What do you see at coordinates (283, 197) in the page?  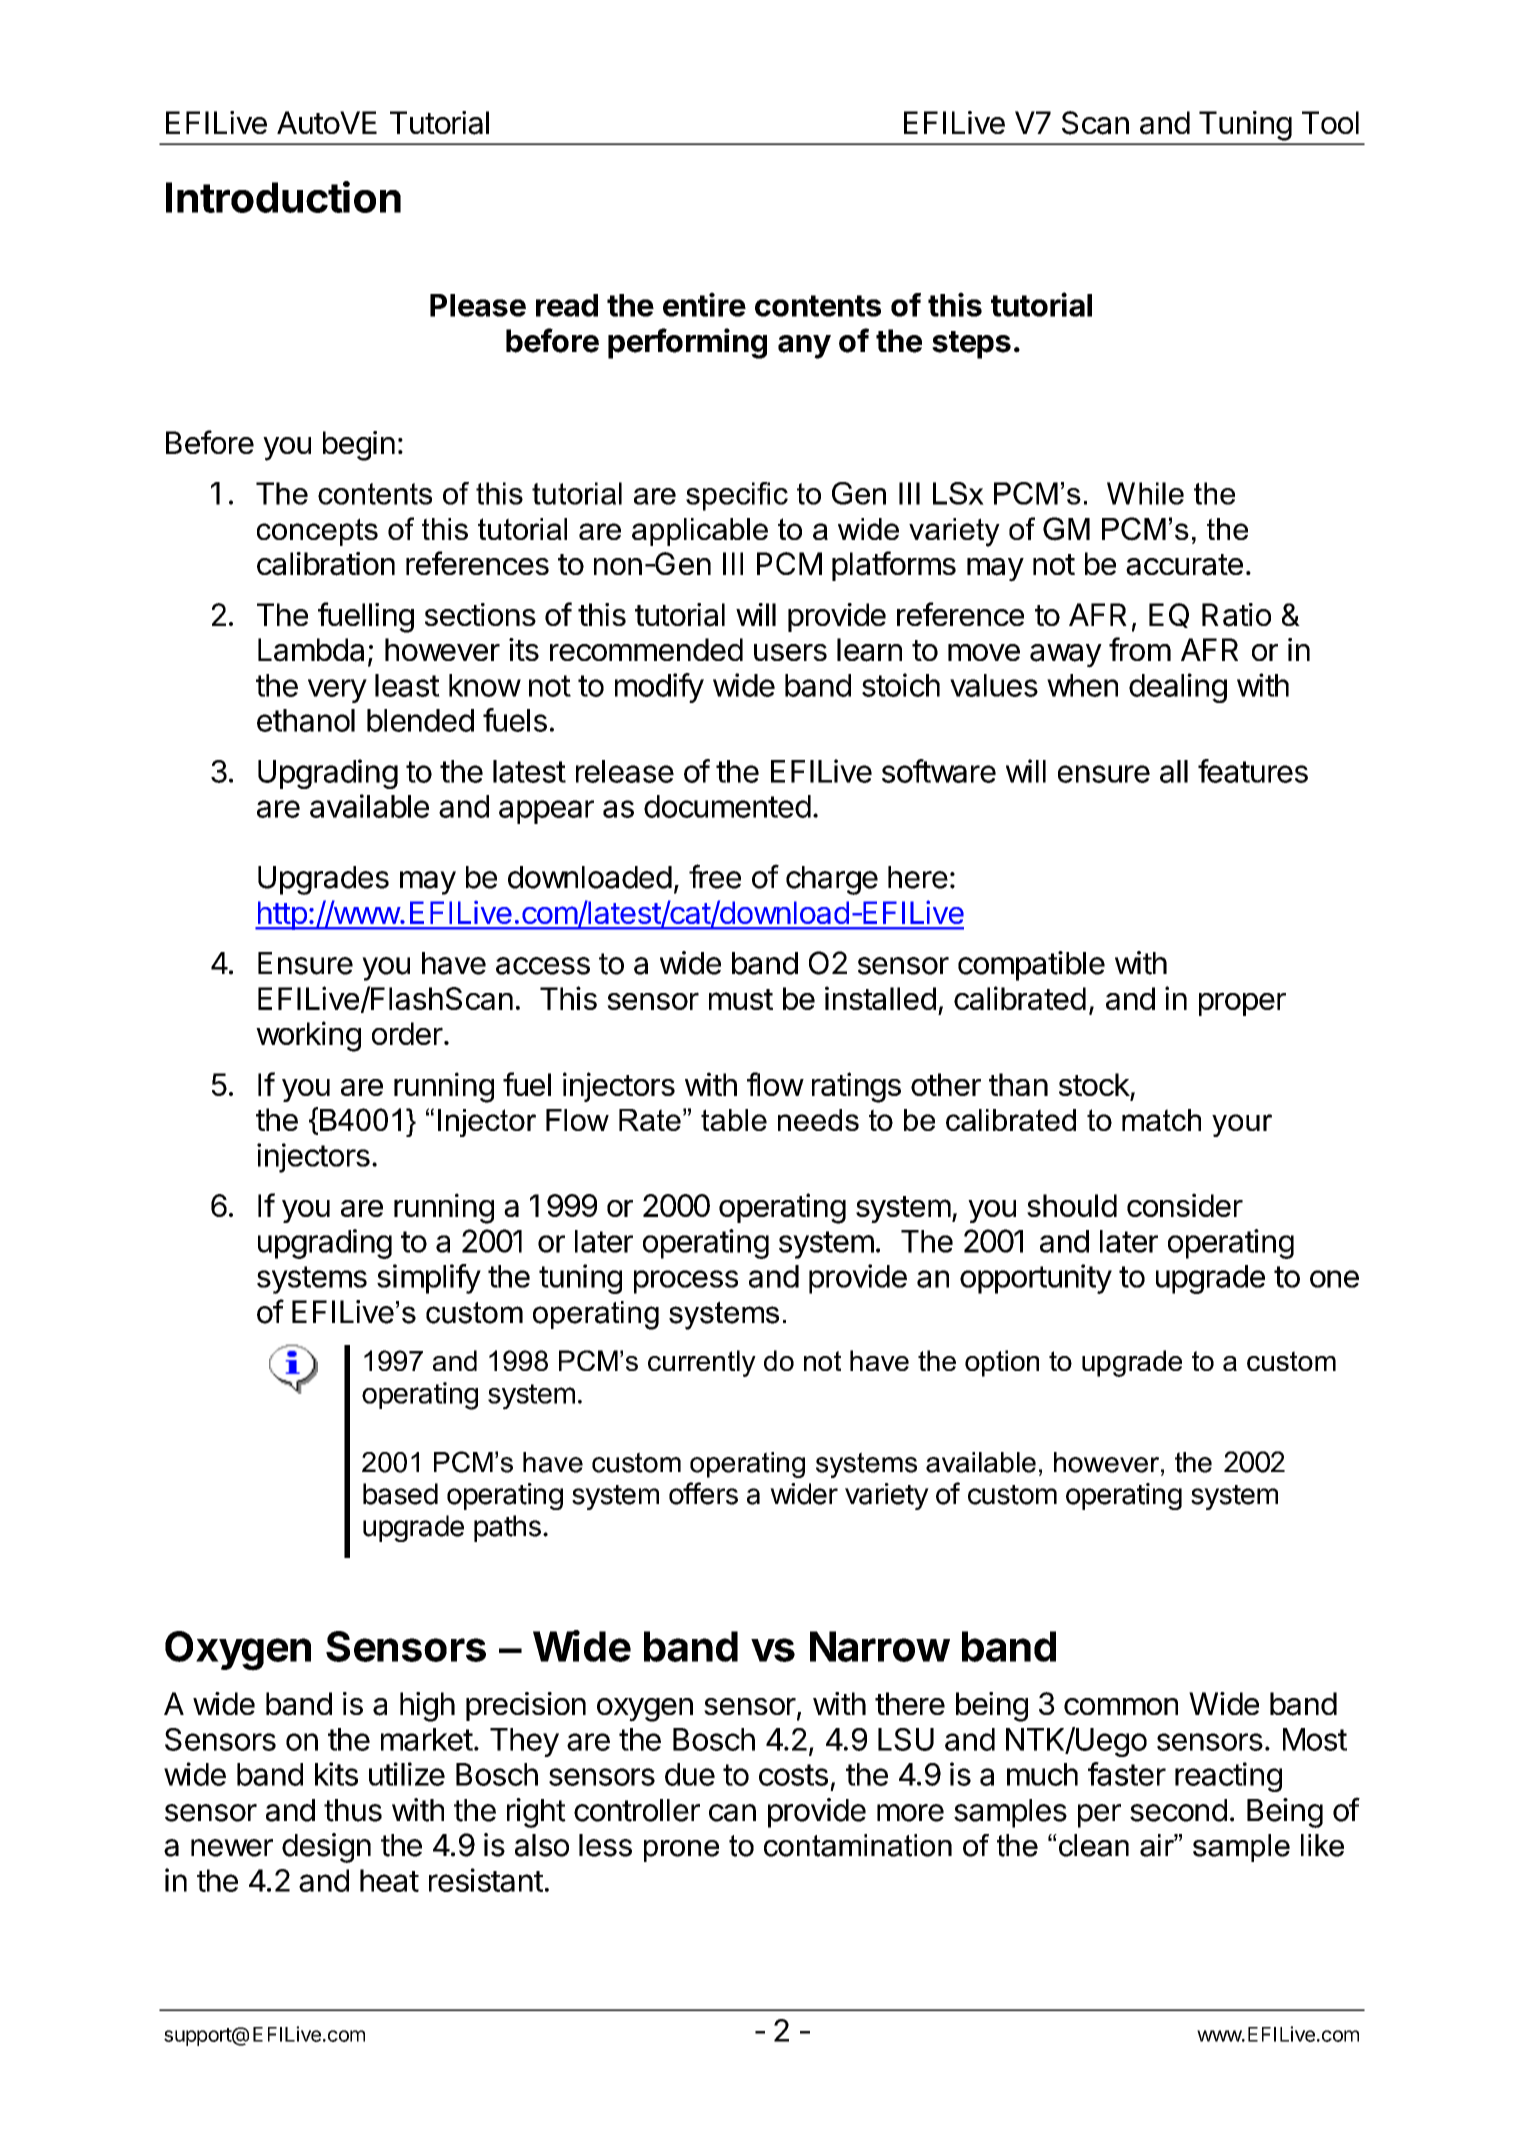 I see `Introduction` at bounding box center [283, 197].
